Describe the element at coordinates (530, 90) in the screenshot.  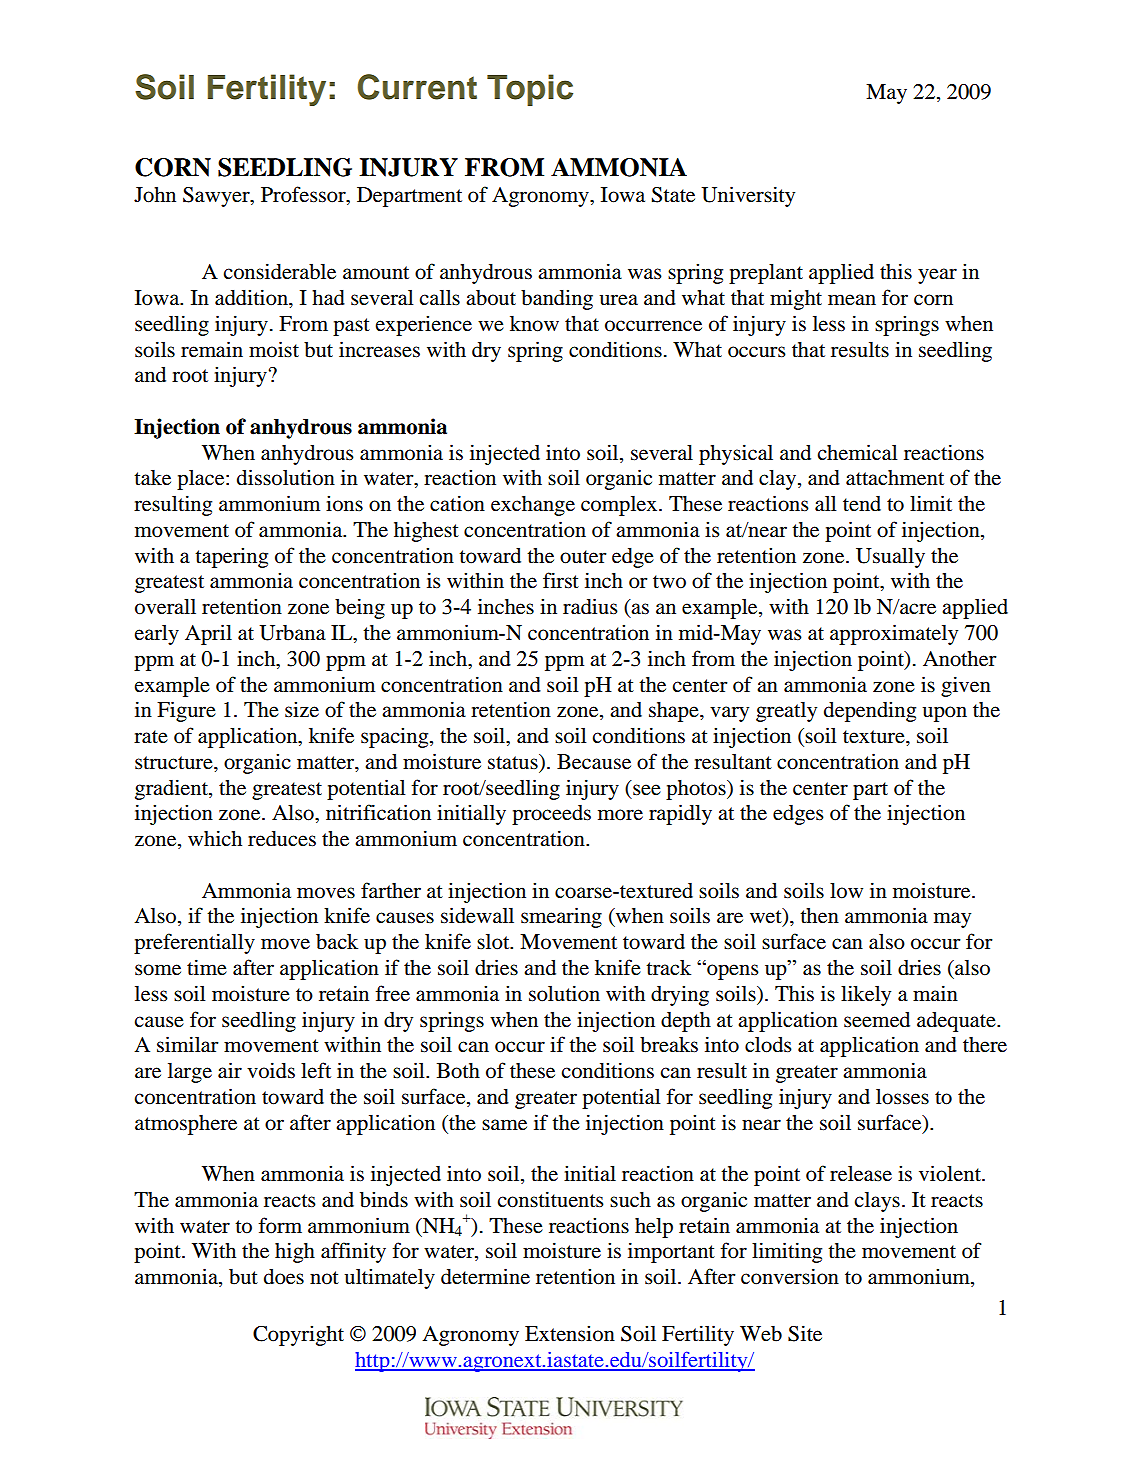
I see `Topic` at that location.
